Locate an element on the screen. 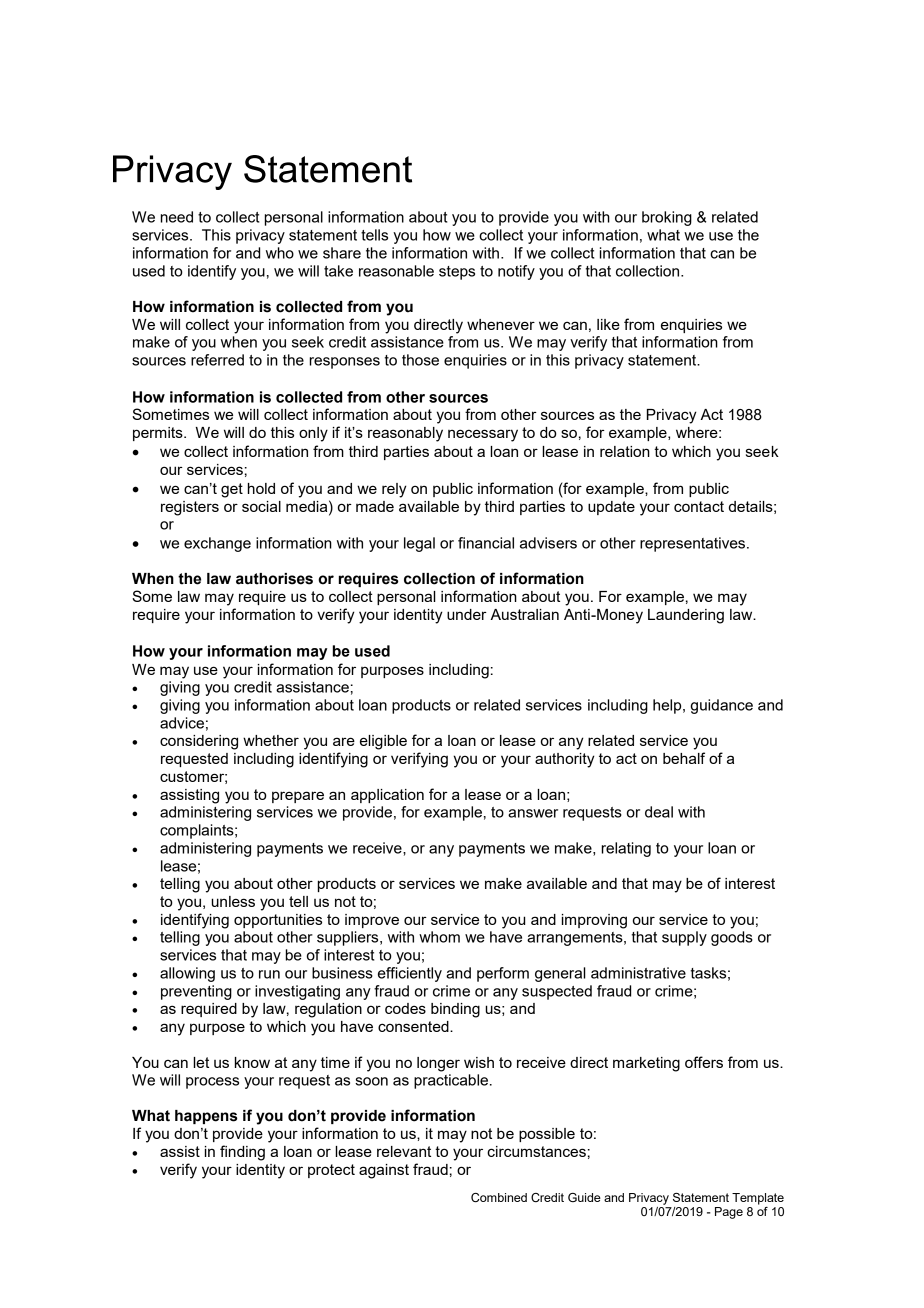 This screenshot has height=1308, width=924. finding is located at coordinates (242, 1153).
